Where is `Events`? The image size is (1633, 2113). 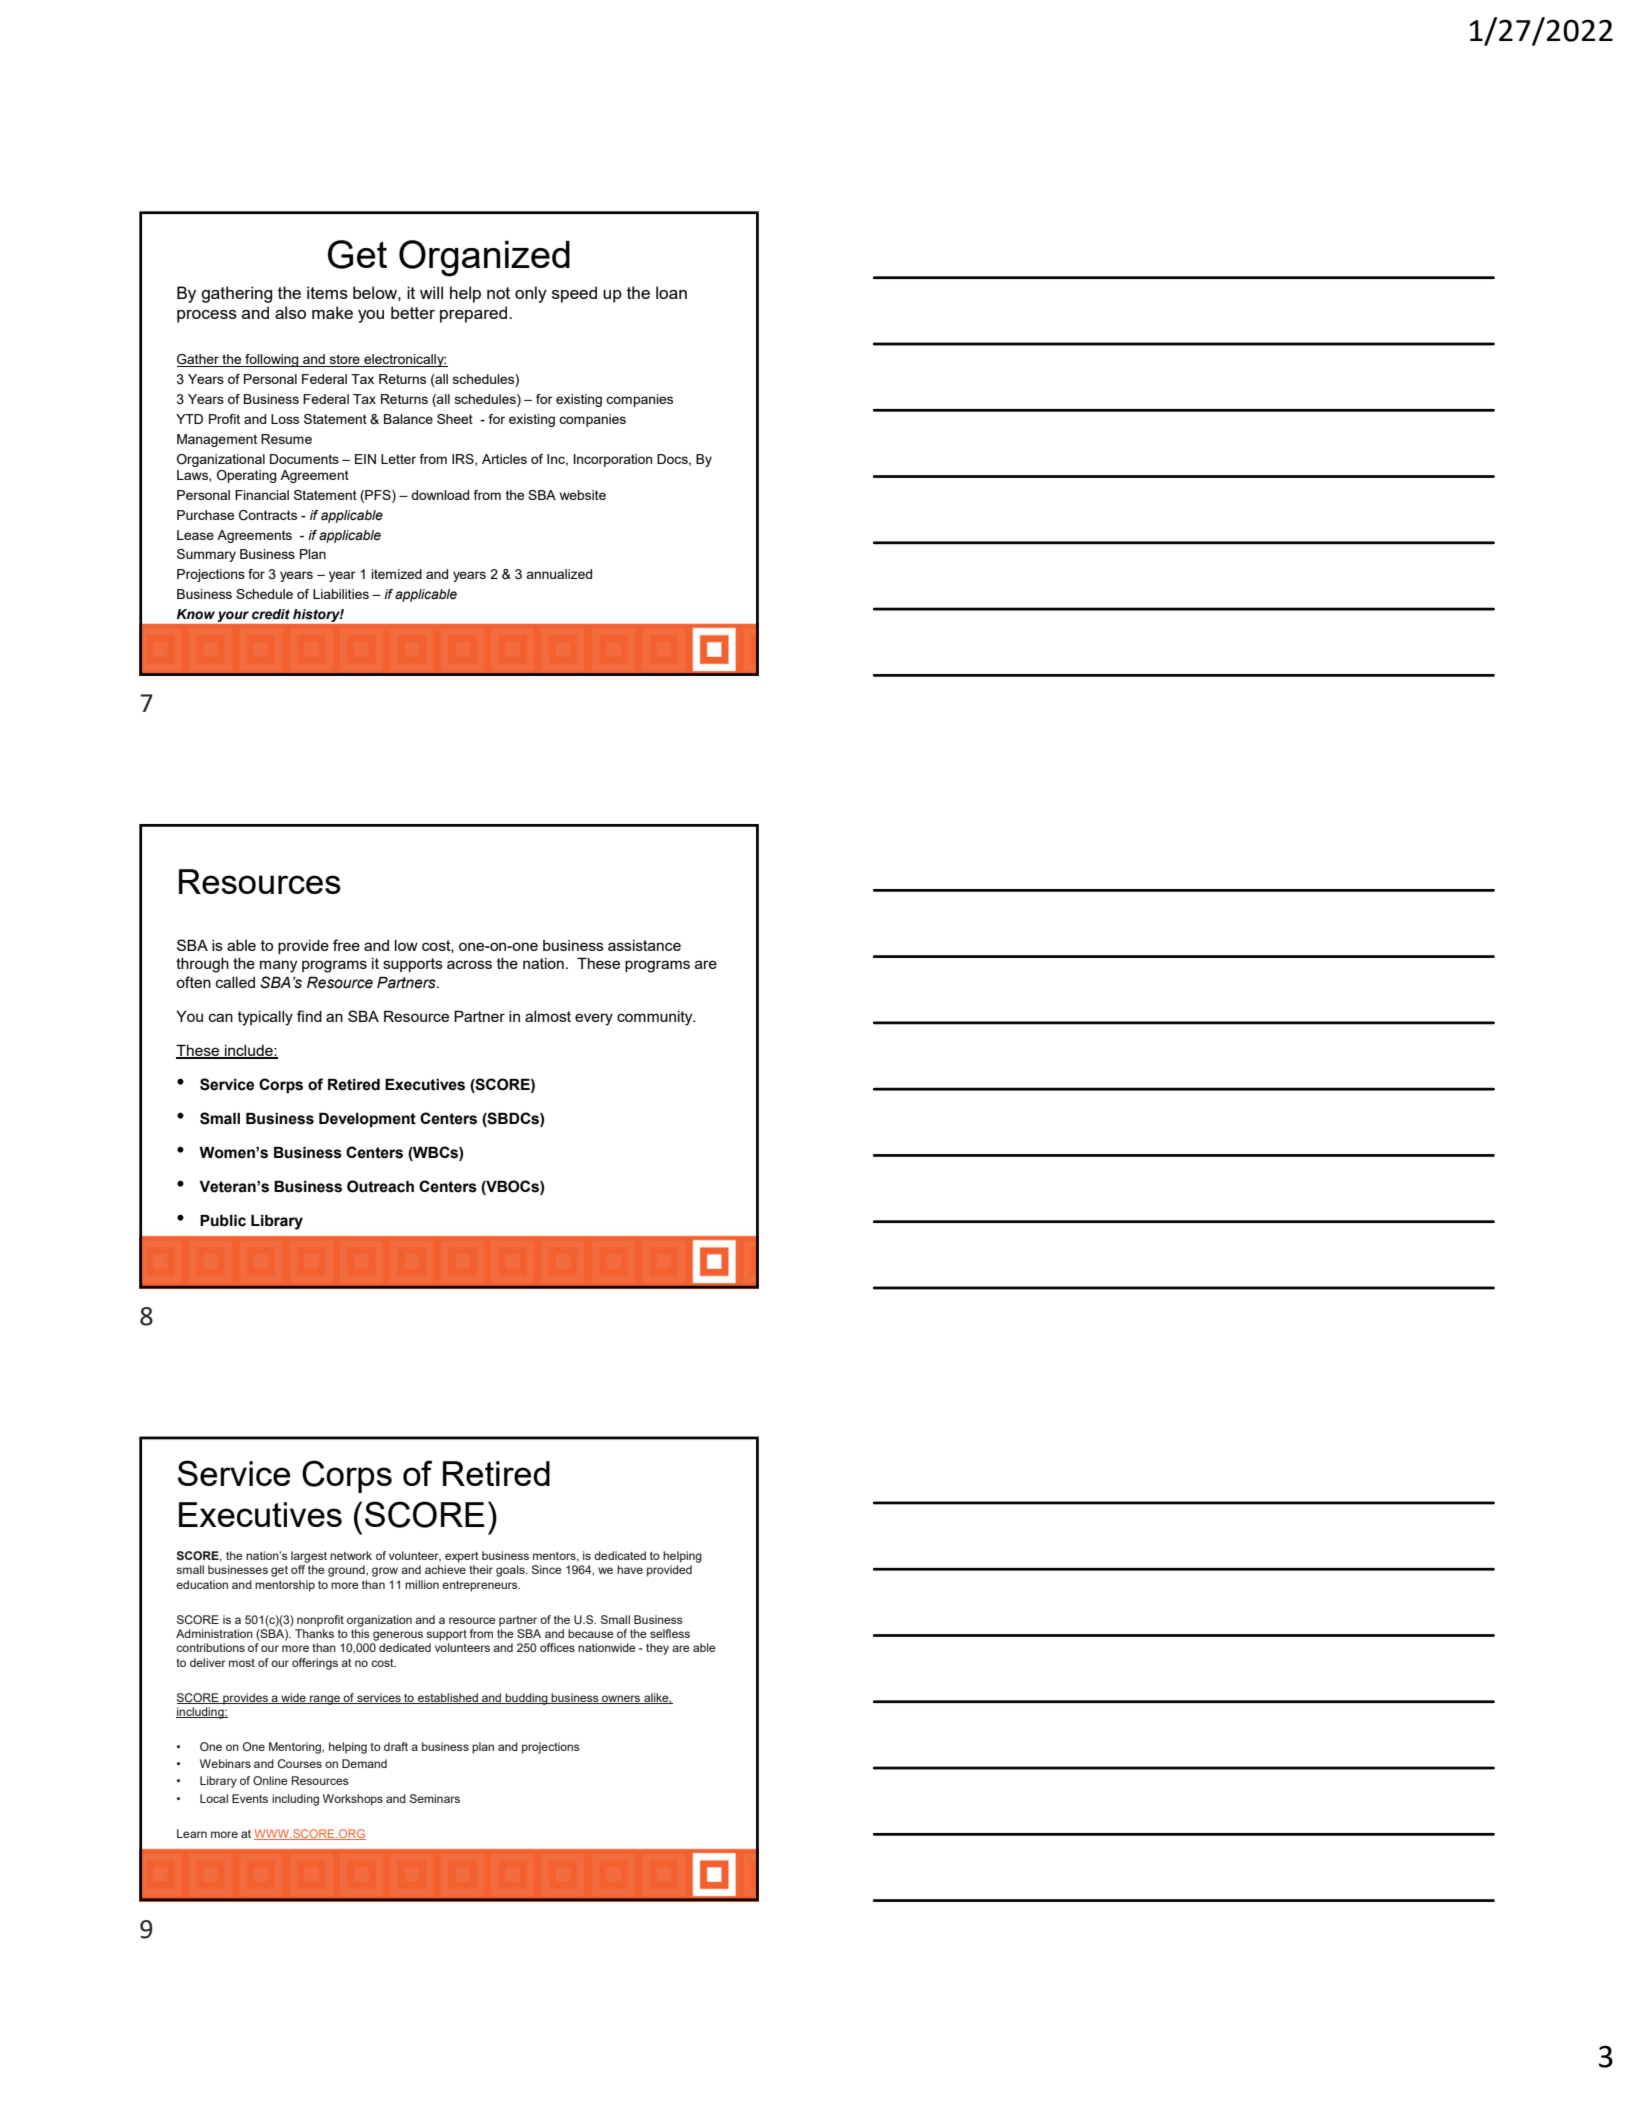 Events is located at coordinates (250, 1798).
